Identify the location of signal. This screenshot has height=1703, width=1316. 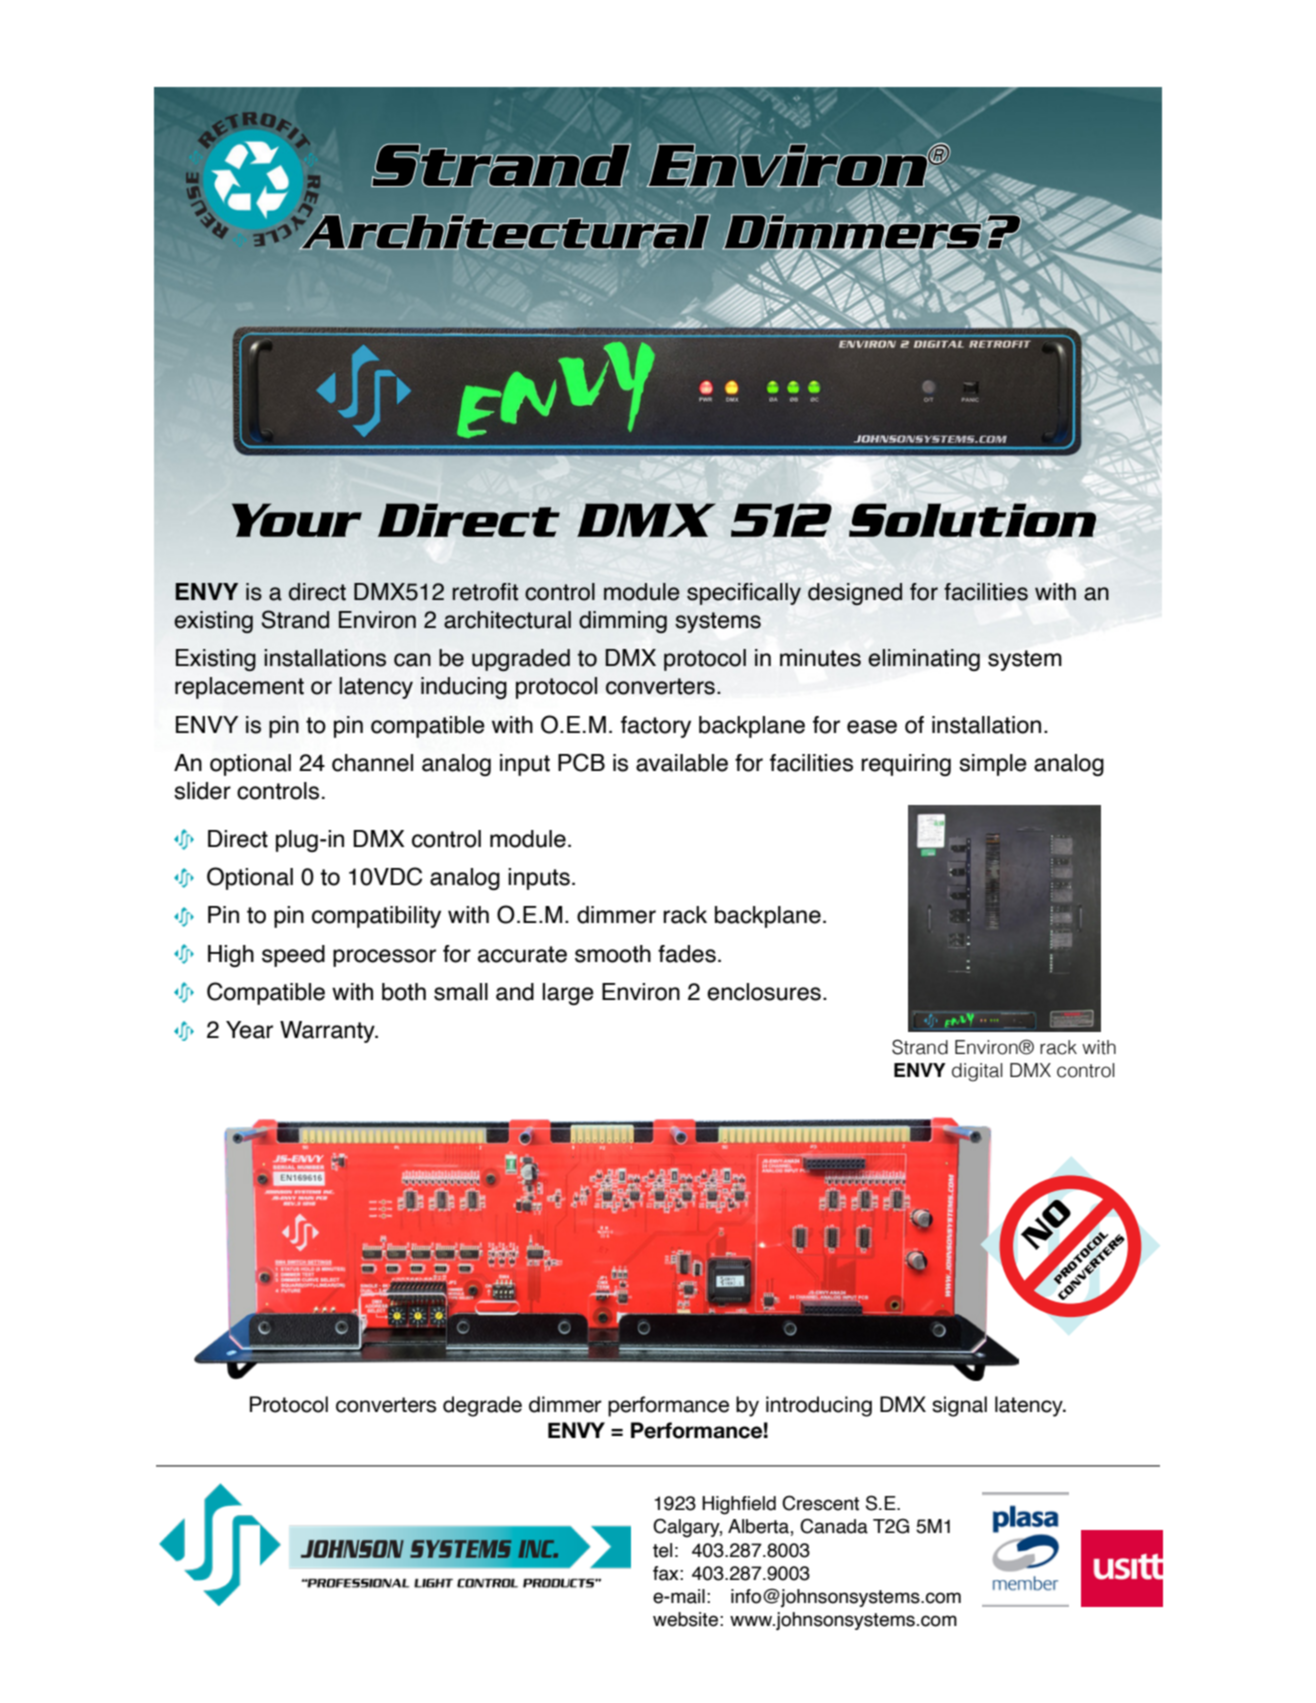
(959, 1406).
